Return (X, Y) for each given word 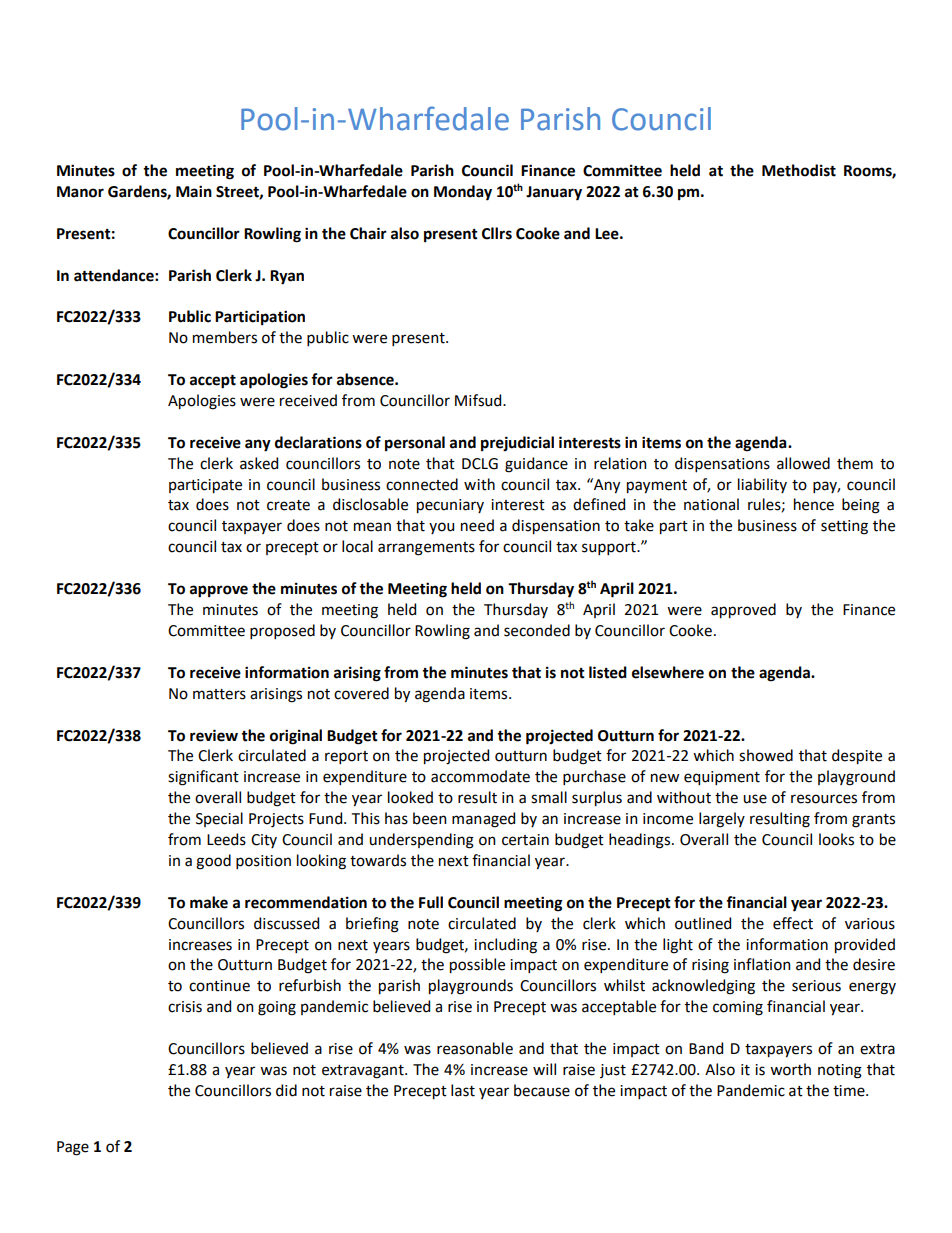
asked (259, 463)
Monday (463, 193)
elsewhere (668, 672)
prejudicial (517, 444)
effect (793, 923)
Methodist (799, 170)
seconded (537, 630)
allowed (803, 463)
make (209, 902)
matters (219, 694)
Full (431, 902)
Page (73, 1148)
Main (194, 191)
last (463, 1090)
